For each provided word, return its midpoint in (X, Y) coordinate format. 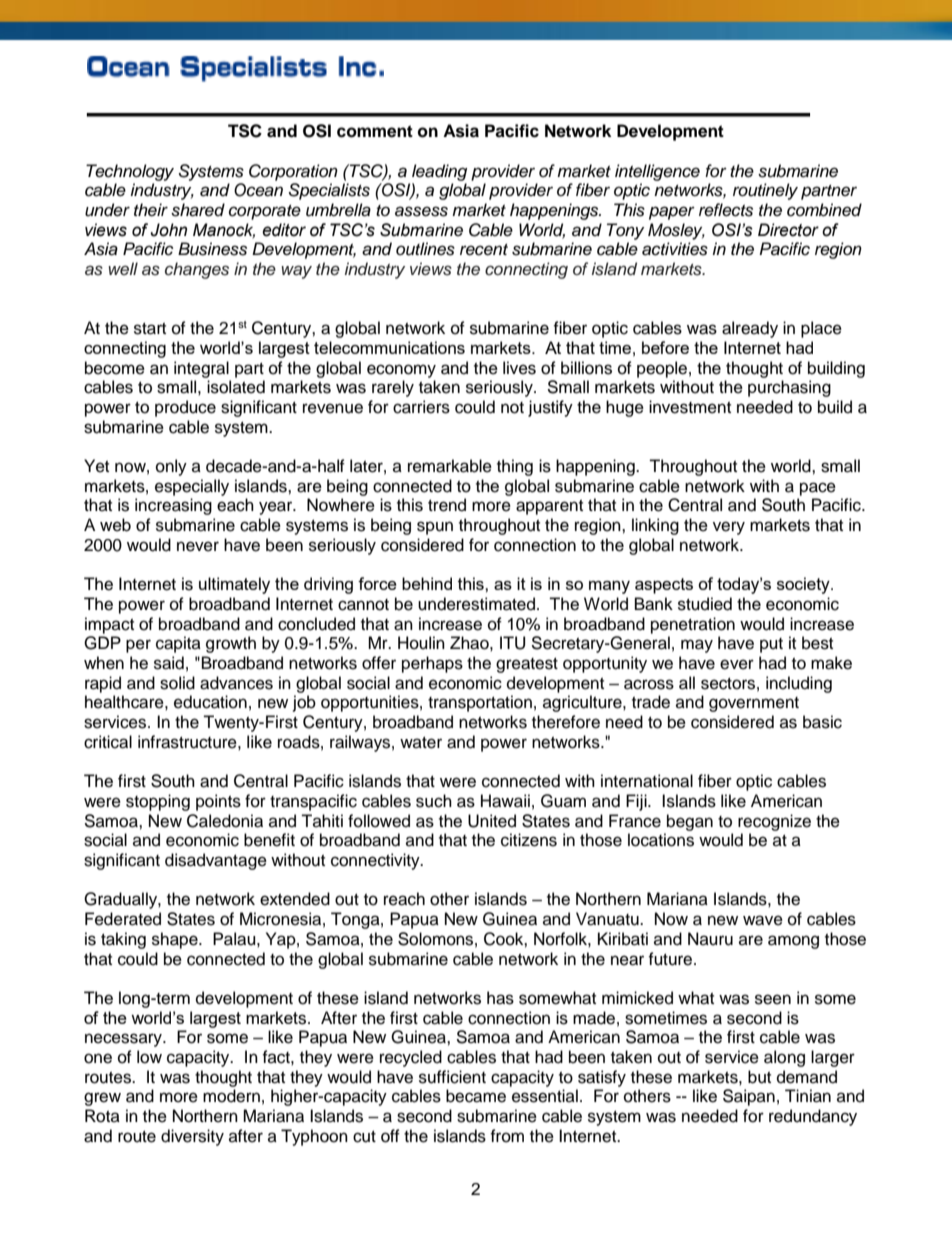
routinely (765, 191)
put (771, 645)
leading (439, 172)
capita (178, 644)
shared (198, 210)
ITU (512, 643)
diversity (192, 1137)
